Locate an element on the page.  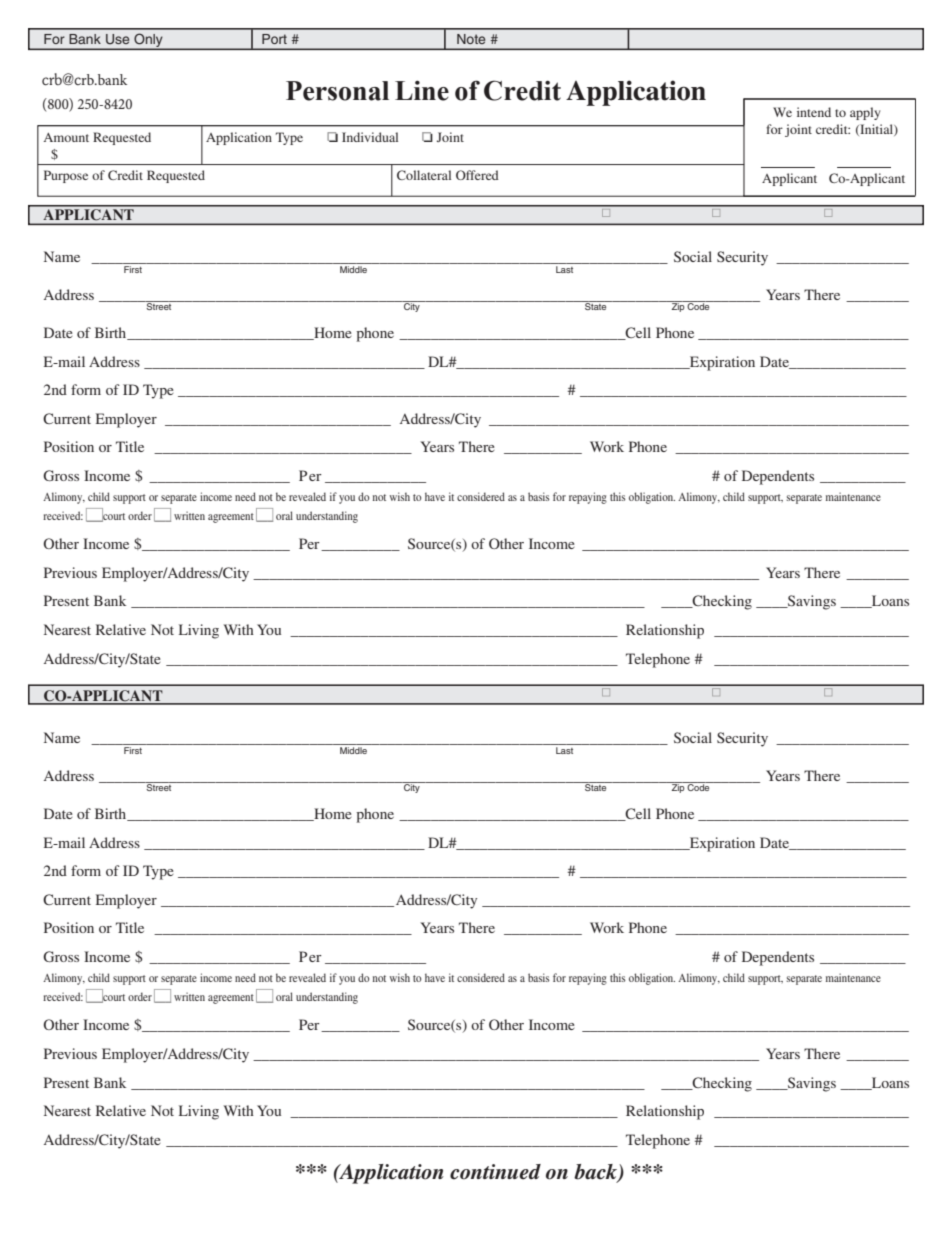
Individual is located at coordinates (370, 137).
